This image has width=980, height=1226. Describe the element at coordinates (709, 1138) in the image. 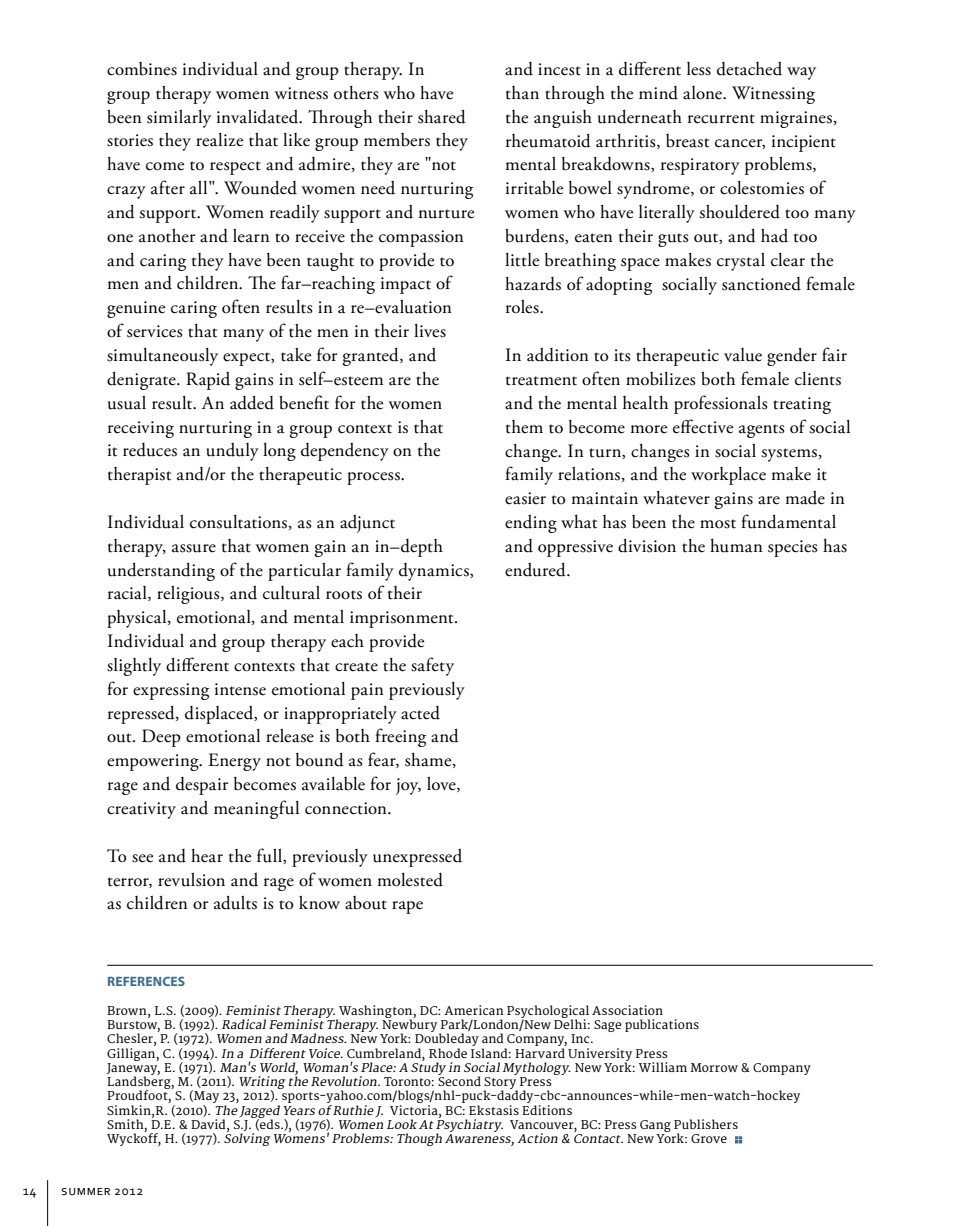

I see `Grove` at that location.
